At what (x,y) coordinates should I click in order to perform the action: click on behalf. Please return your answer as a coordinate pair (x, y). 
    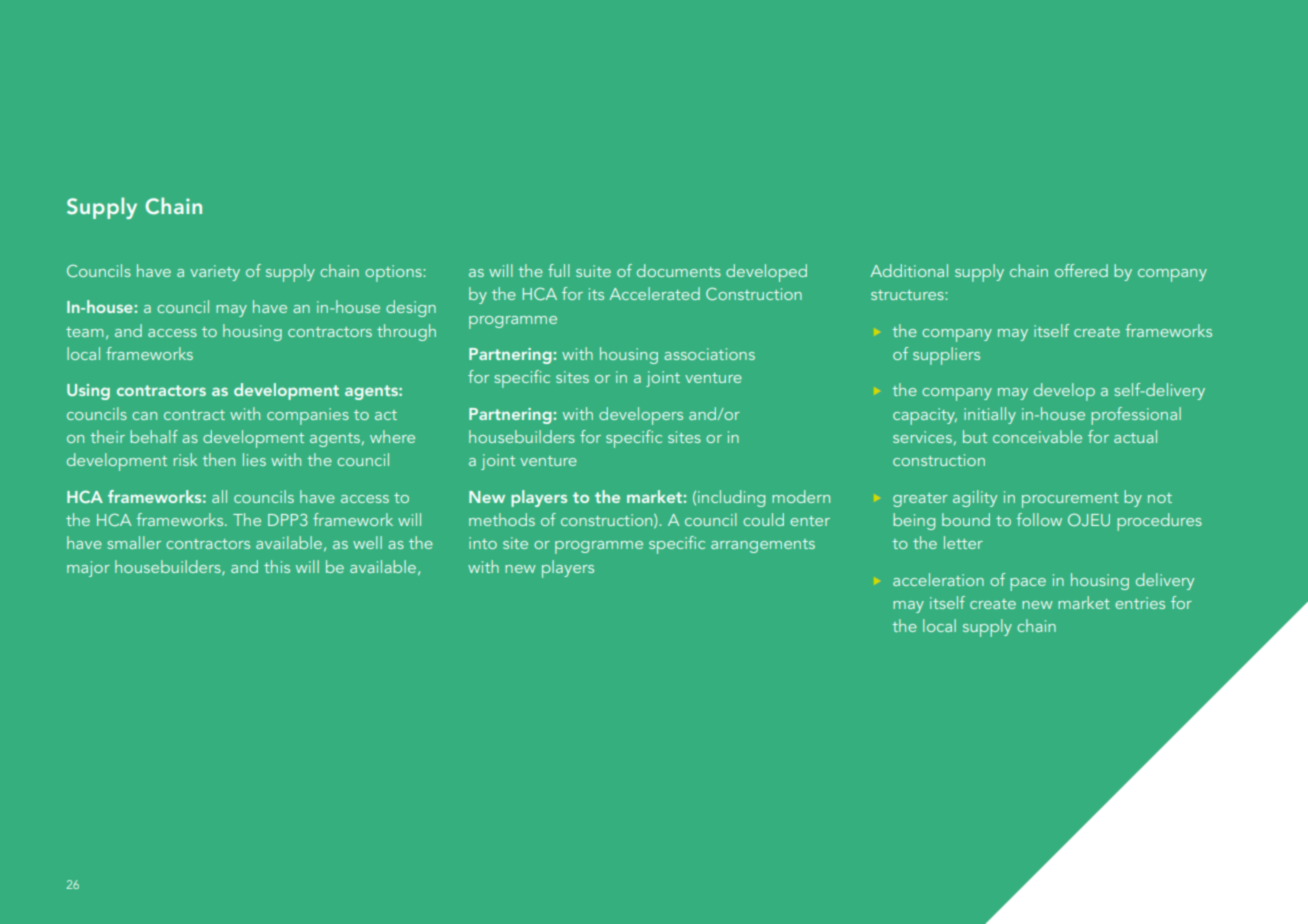
    Looking at the image, I should click on (154, 436).
